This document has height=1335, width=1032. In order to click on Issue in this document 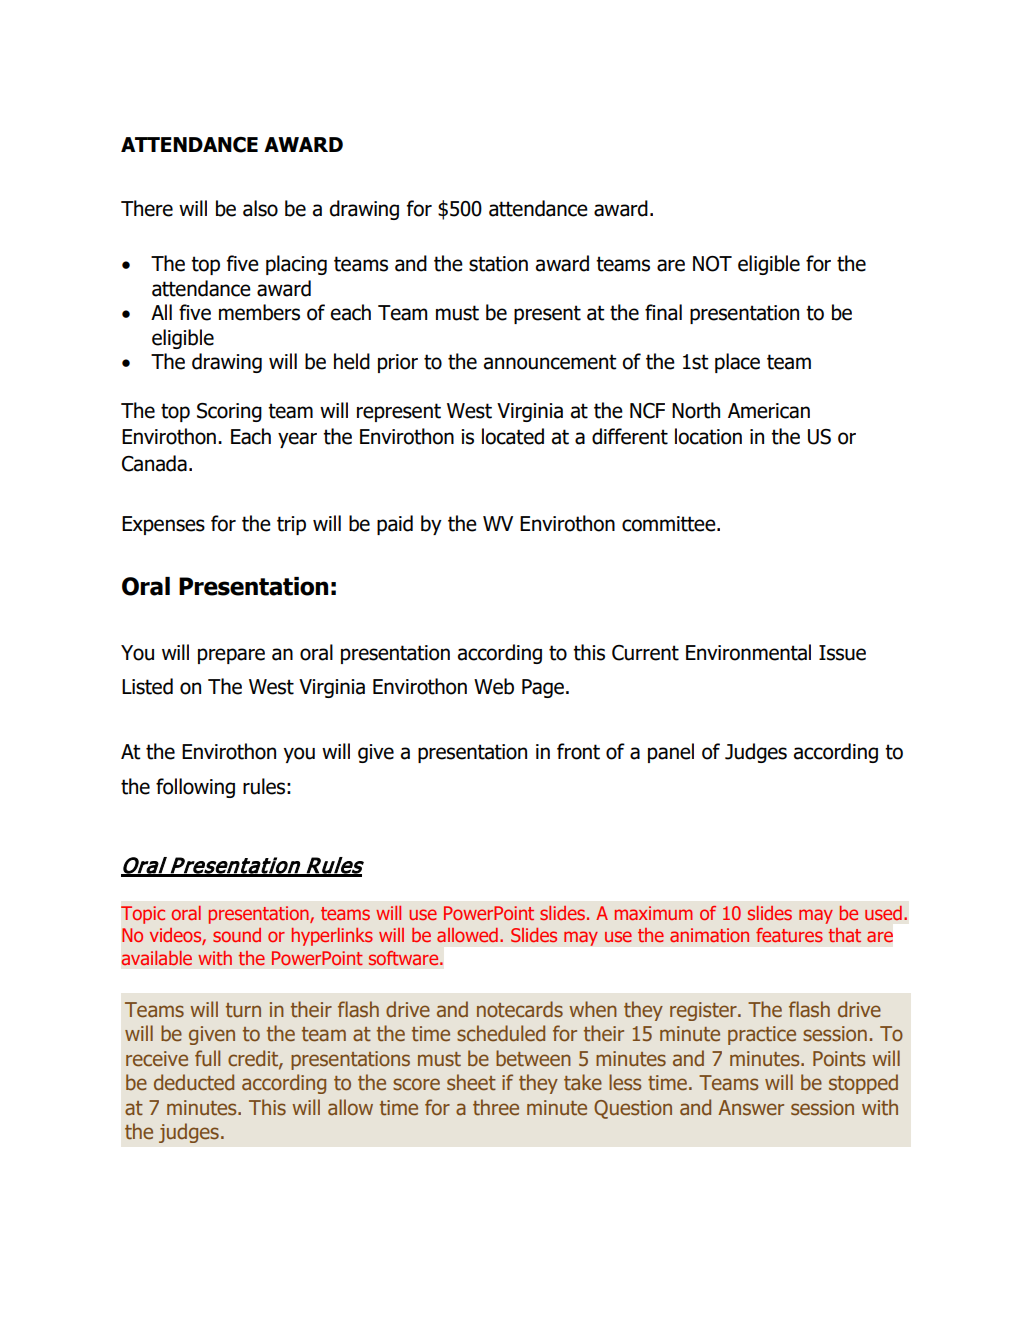, I will do `click(842, 653)`.
